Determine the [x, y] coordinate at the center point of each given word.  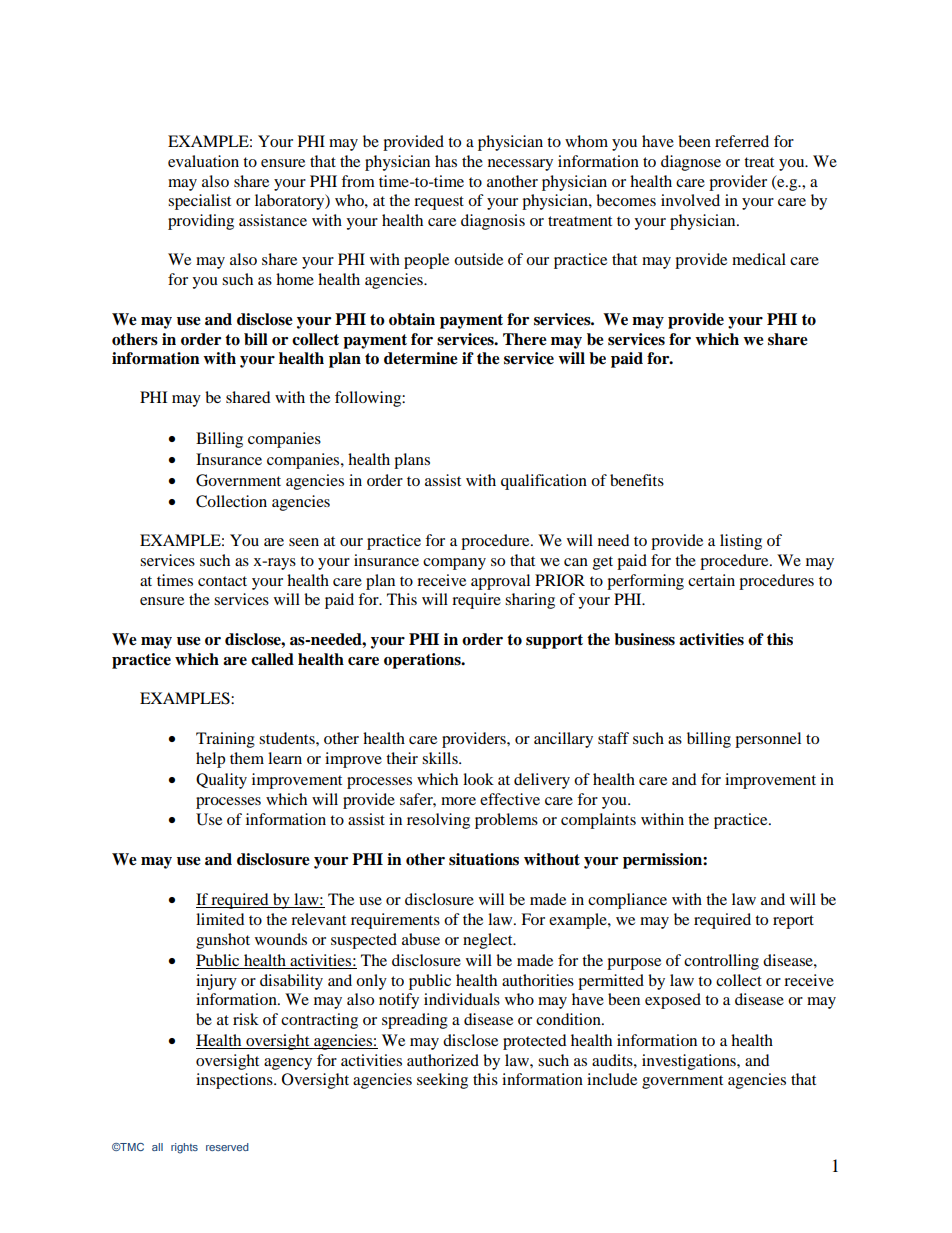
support [554, 641]
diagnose [691, 163]
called [272, 659]
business [644, 639]
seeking [442, 1081]
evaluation [203, 161]
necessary [520, 165]
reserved [227, 1147]
